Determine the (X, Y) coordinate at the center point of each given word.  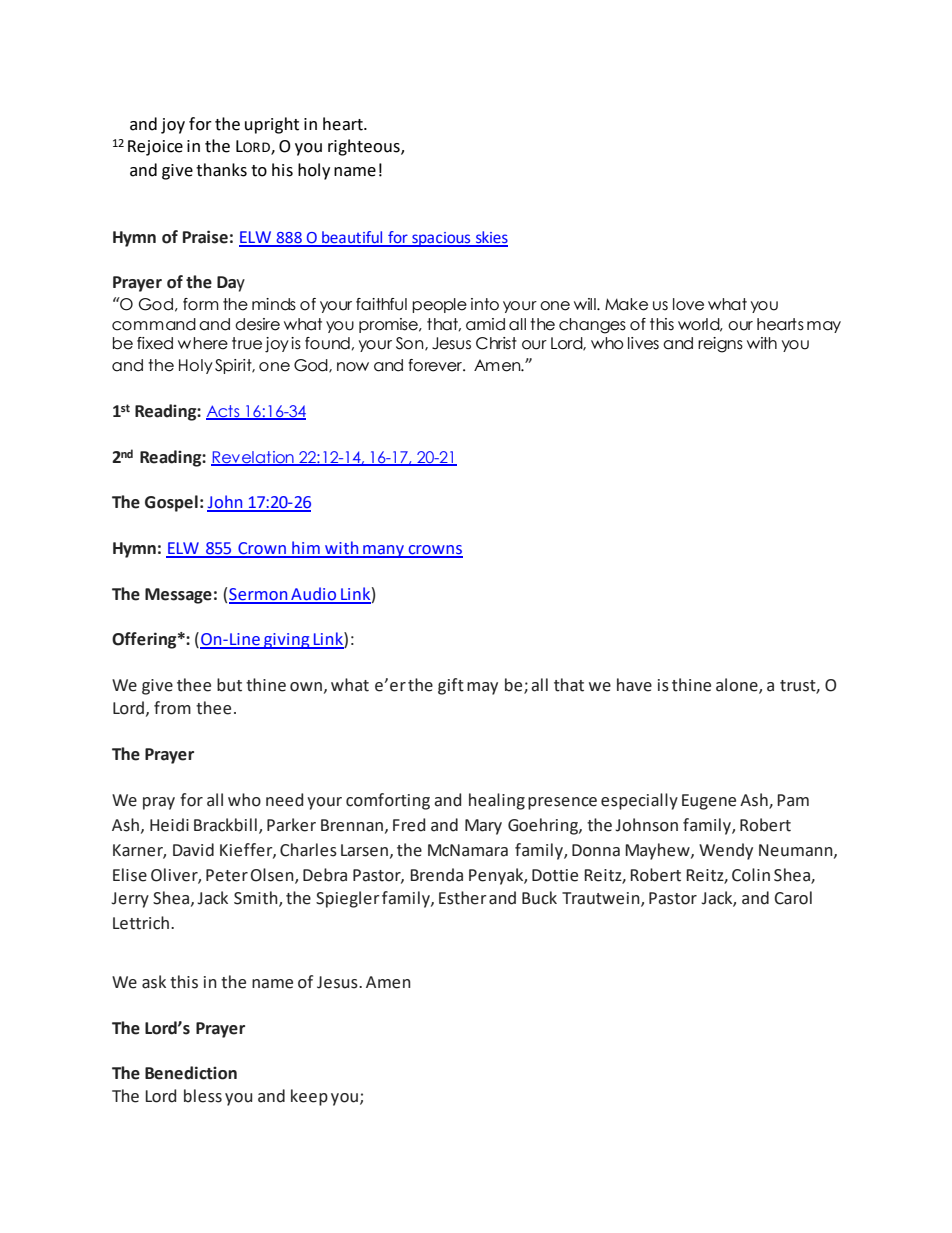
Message (178, 596)
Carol (793, 898)
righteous (365, 147)
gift (451, 686)
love (688, 304)
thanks (221, 170)
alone (738, 686)
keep (309, 1097)
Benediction (191, 1073)
